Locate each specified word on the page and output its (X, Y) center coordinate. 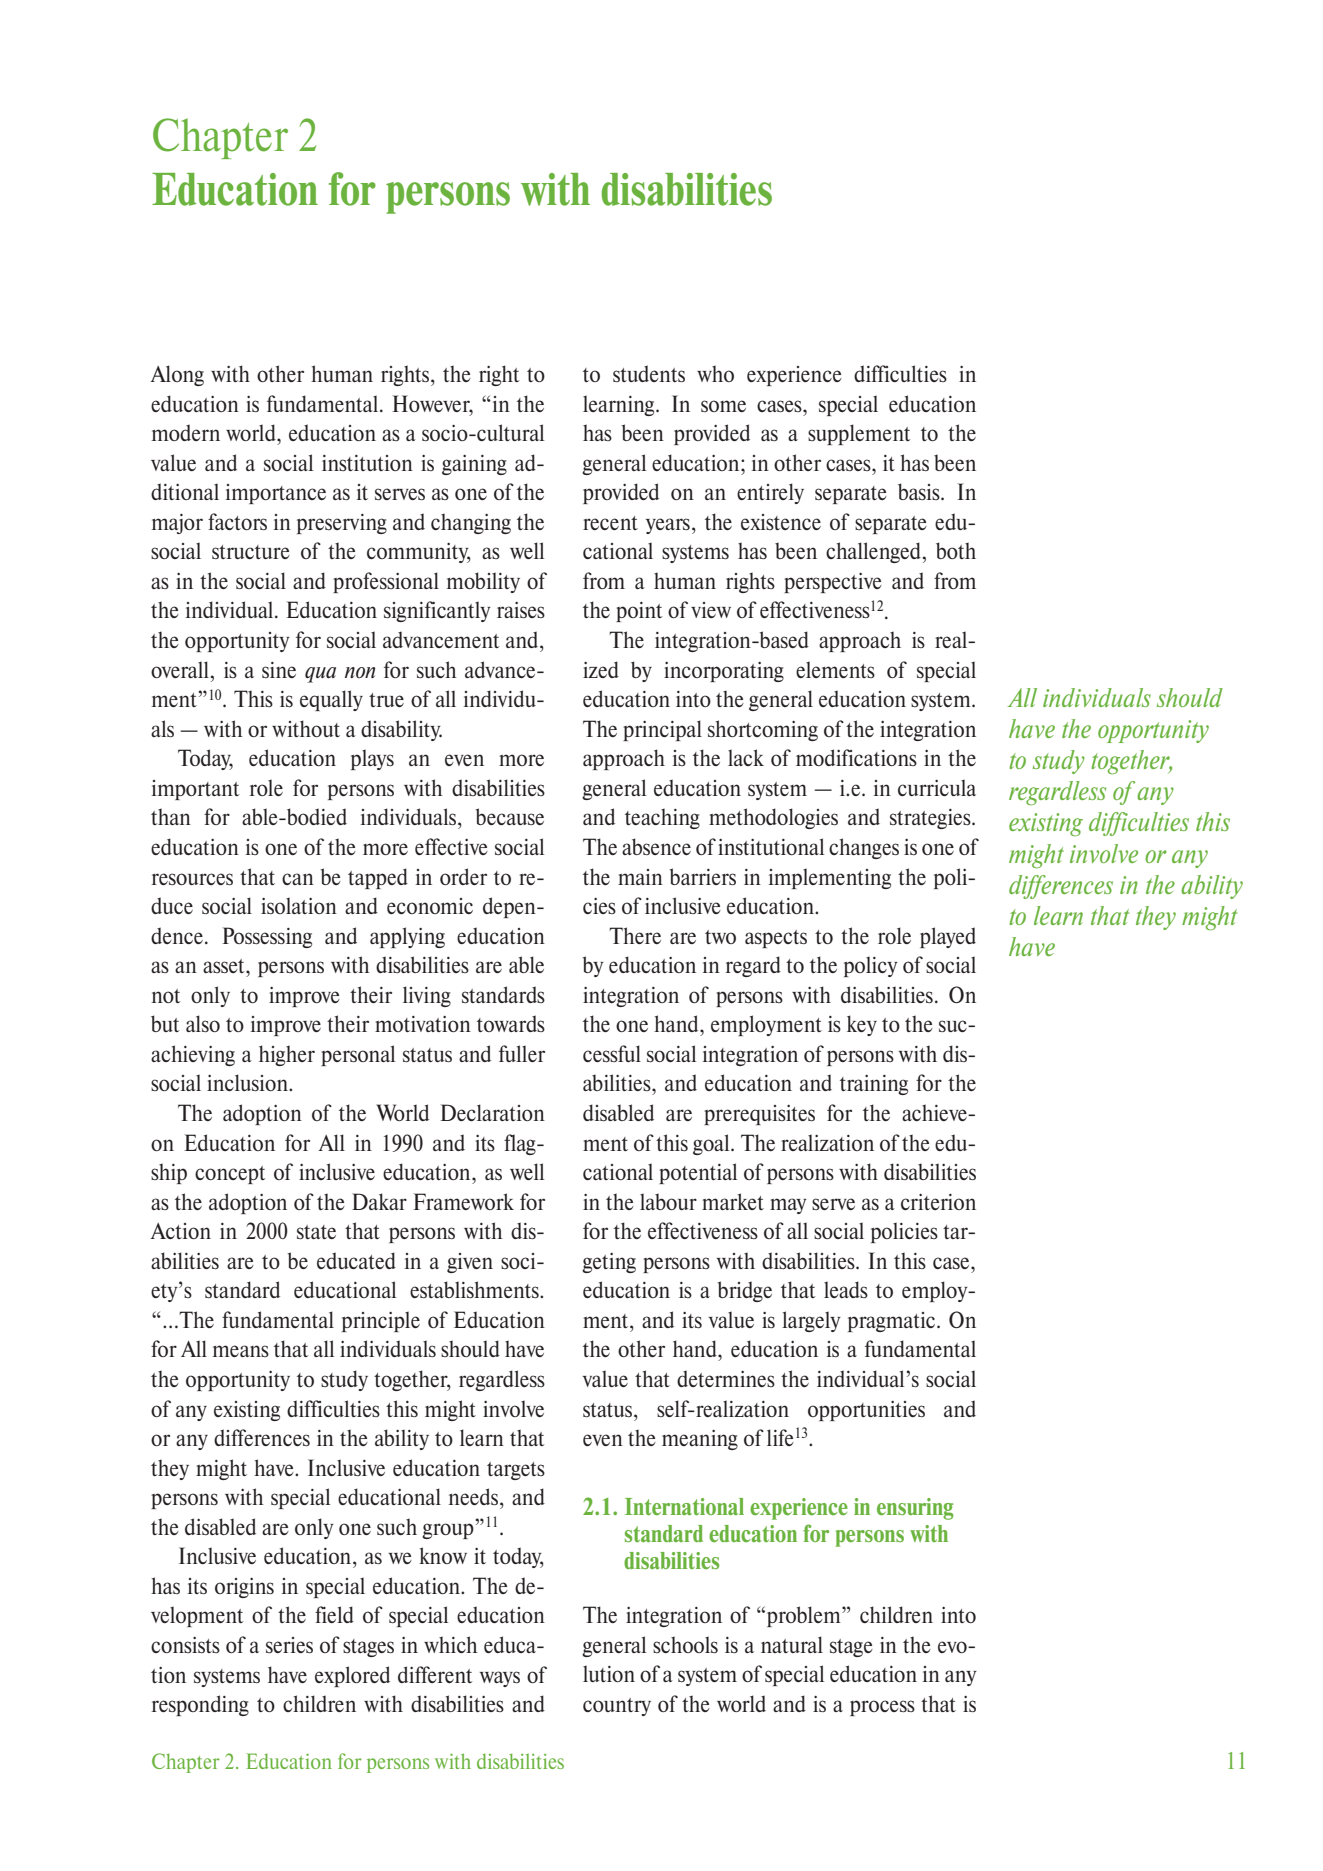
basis (920, 491)
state (316, 1232)
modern (186, 432)
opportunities (866, 1411)
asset (225, 966)
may (788, 1206)
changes (864, 848)
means (241, 1351)
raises (521, 610)
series (289, 1645)
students (649, 373)
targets (516, 1471)
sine (279, 670)
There (635, 935)
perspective (833, 583)
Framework (463, 1201)
